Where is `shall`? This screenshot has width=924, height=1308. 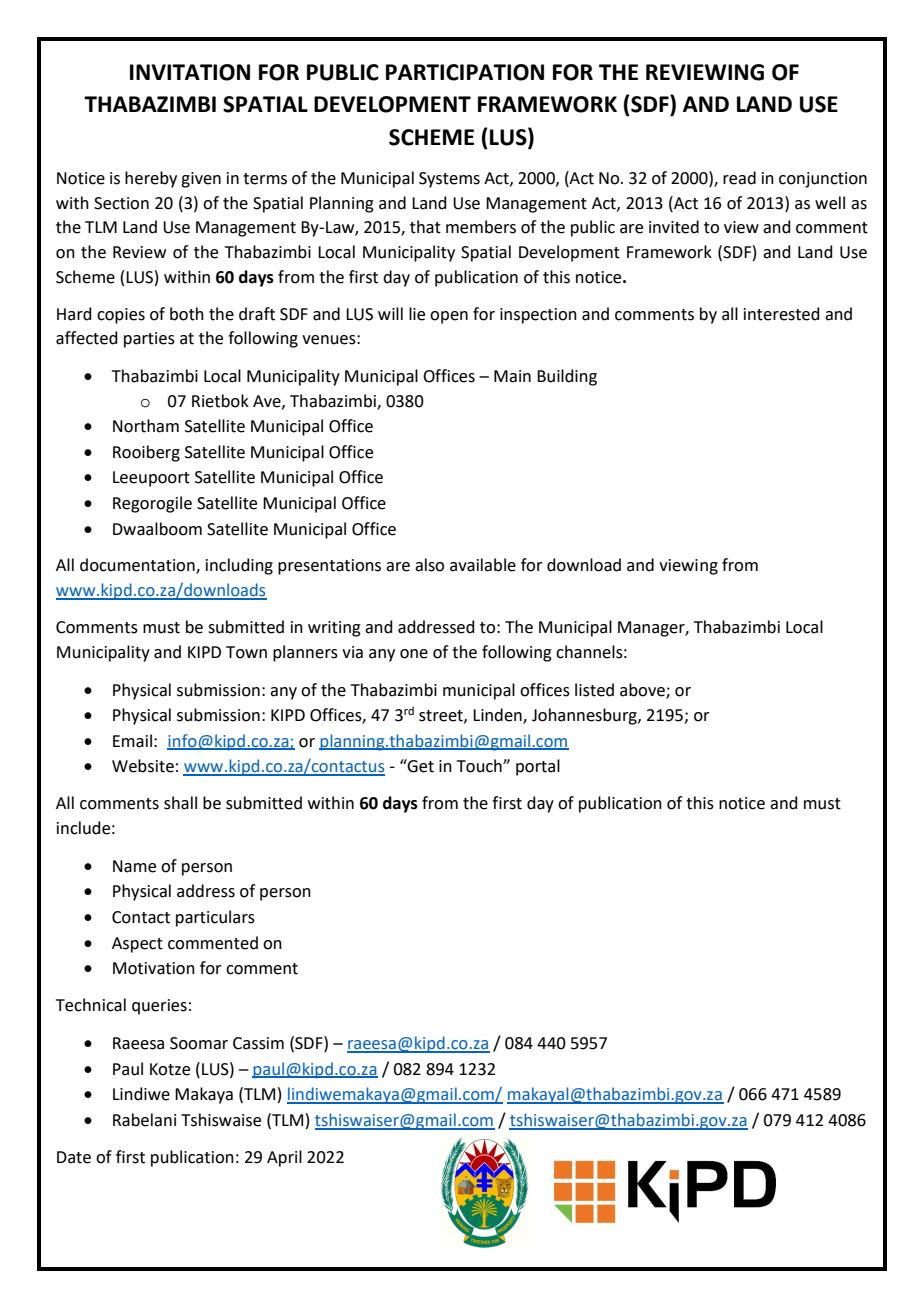
shall is located at coordinates (180, 803).
